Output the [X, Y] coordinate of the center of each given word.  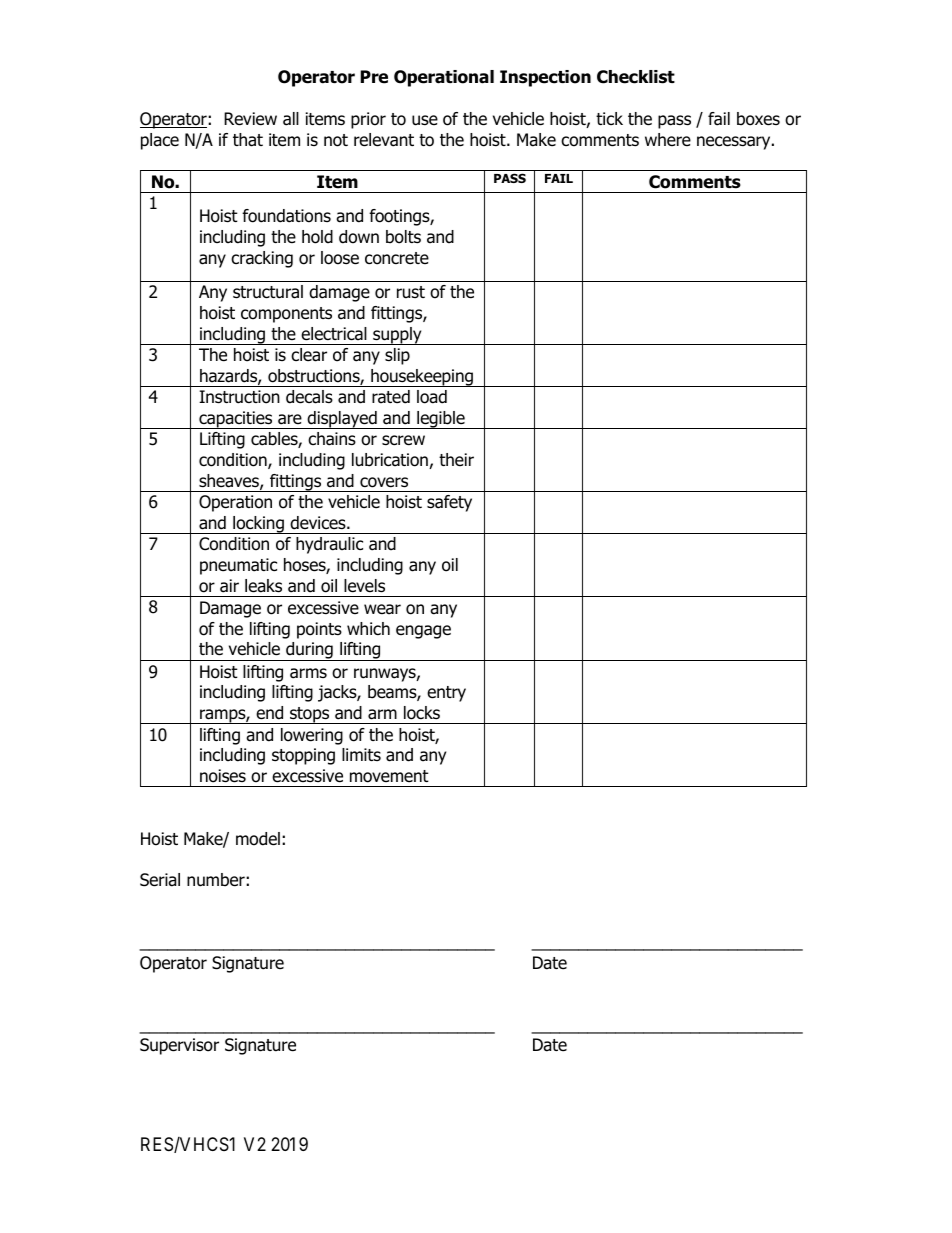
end [269, 713]
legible [441, 420]
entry [446, 694]
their [456, 459]
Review [250, 119]
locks [422, 713]
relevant [384, 140]
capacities [236, 420]
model [258, 839]
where [668, 139]
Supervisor [179, 1046]
